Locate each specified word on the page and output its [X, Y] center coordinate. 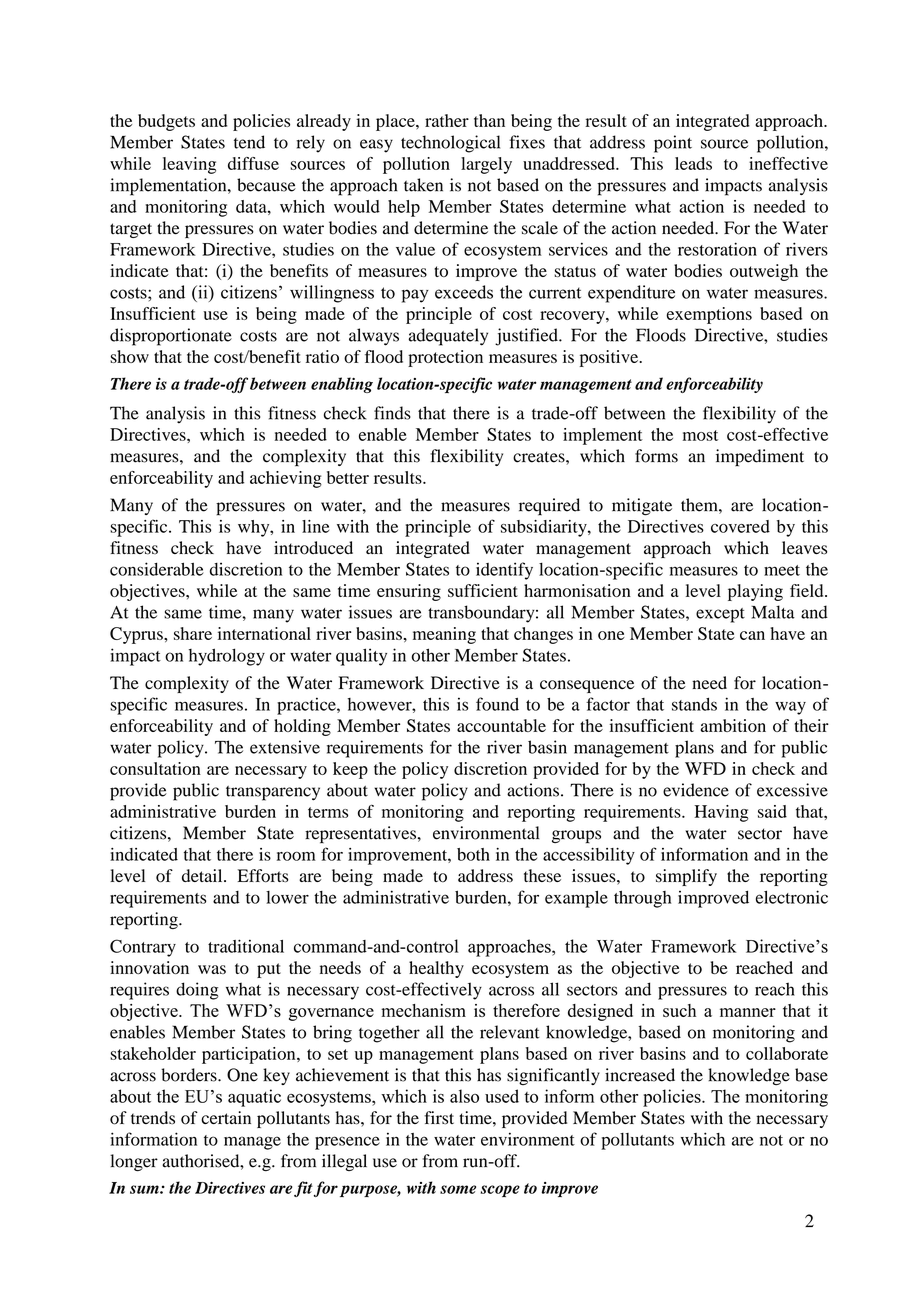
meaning [444, 635]
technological [450, 144]
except [720, 615]
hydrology [227, 657]
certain [226, 1117]
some [458, 1189]
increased [640, 1075]
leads [693, 163]
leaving [189, 165]
